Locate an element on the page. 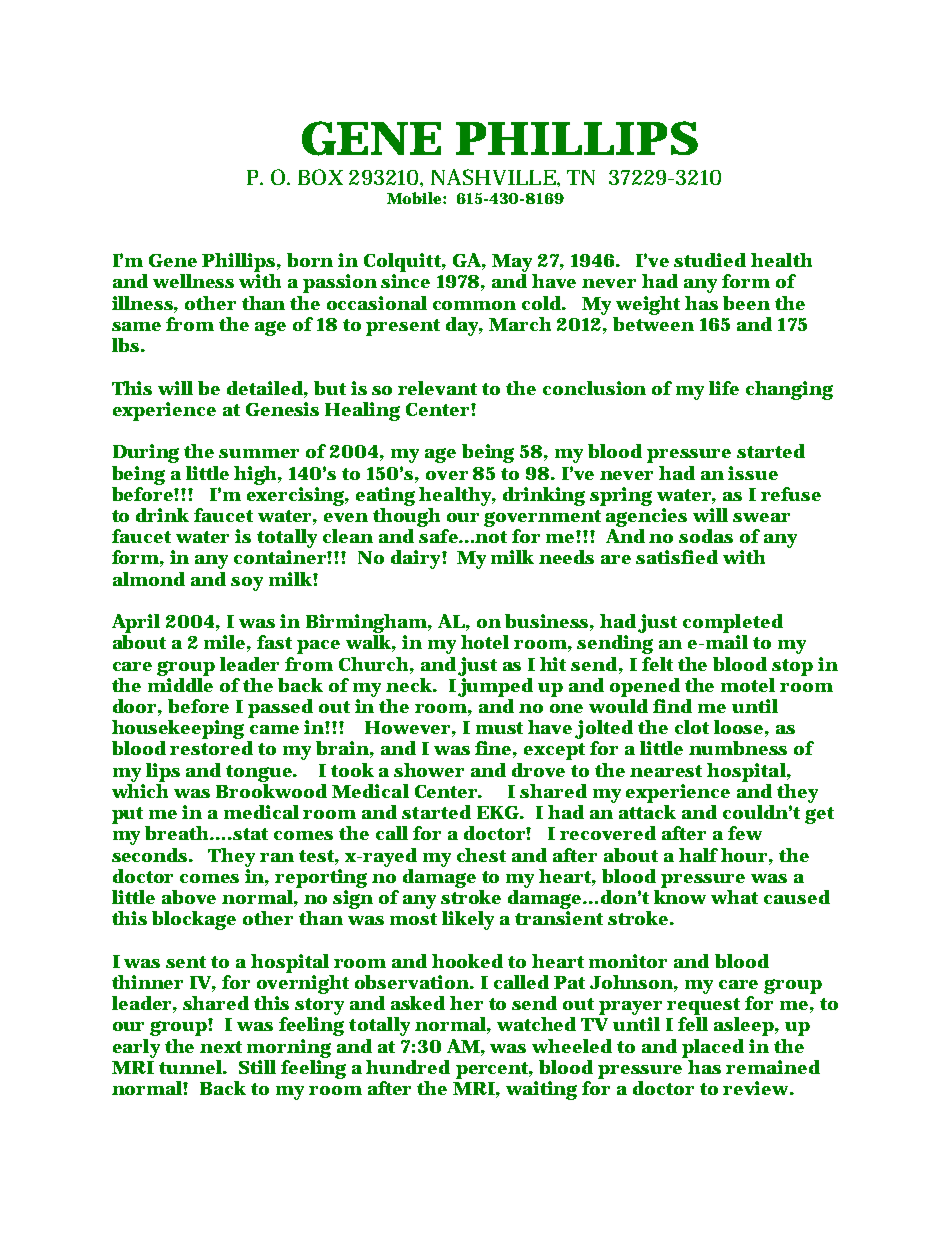 This page has width=952, height=1233. hotel is located at coordinates (485, 642).
